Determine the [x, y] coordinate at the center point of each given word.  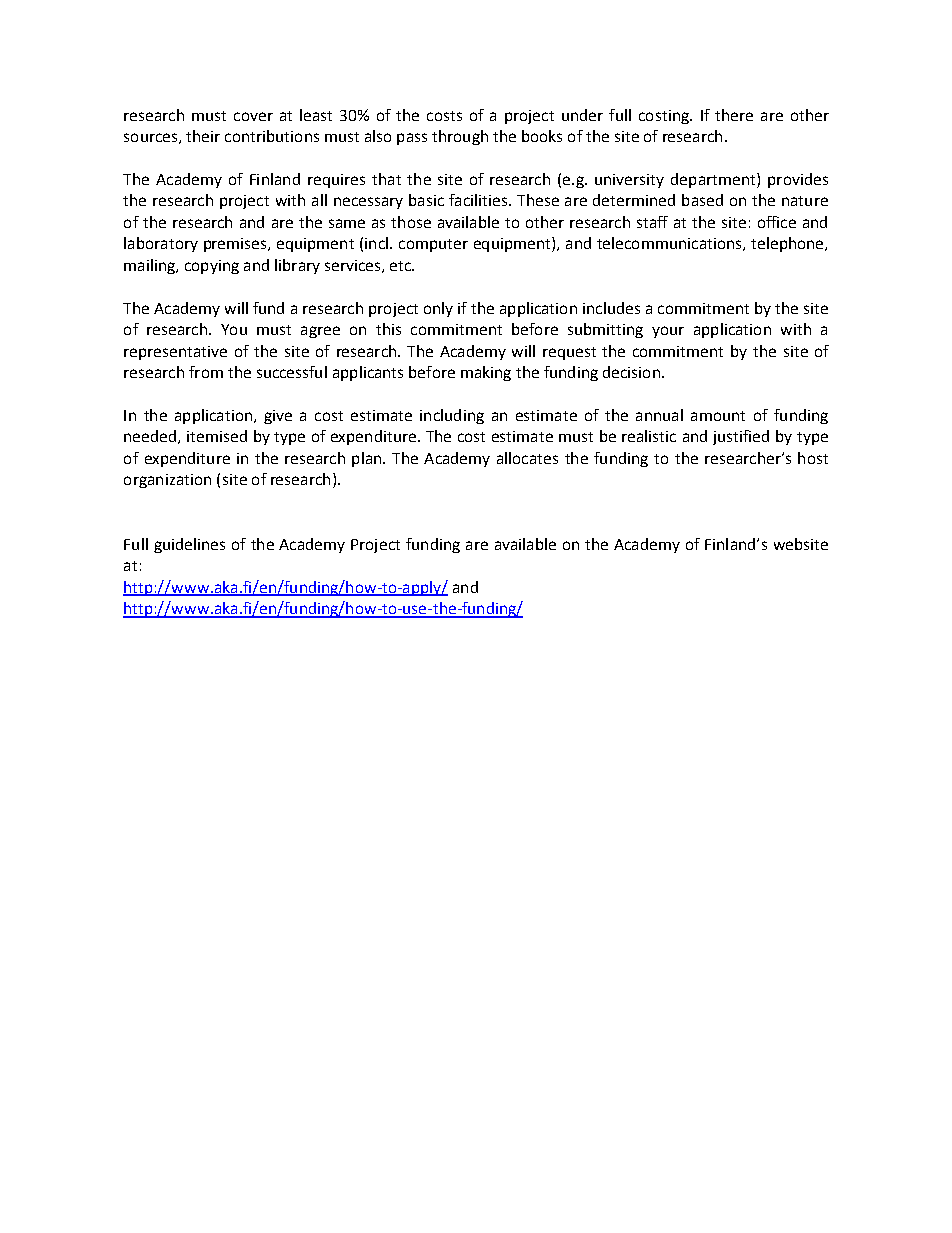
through [460, 137]
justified [741, 437]
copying [212, 267]
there [734, 115]
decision [631, 372]
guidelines [189, 545]
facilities [479, 200]
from [206, 372]
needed [151, 437]
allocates [527, 458]
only [438, 309]
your [668, 332]
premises [236, 245]
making [486, 373]
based [702, 200]
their [203, 136]
